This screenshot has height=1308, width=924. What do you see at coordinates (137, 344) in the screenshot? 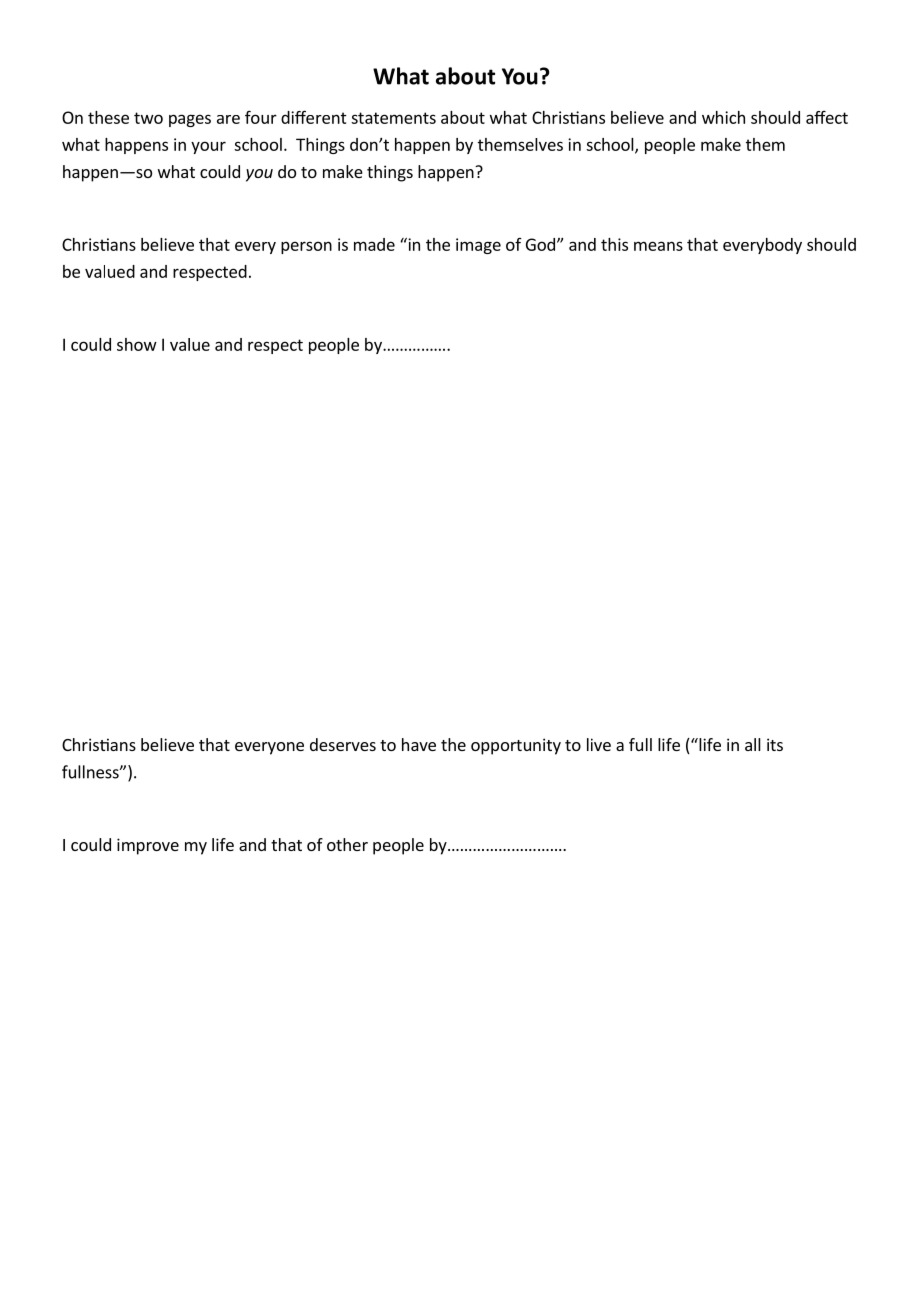
I see `show` at bounding box center [137, 344].
